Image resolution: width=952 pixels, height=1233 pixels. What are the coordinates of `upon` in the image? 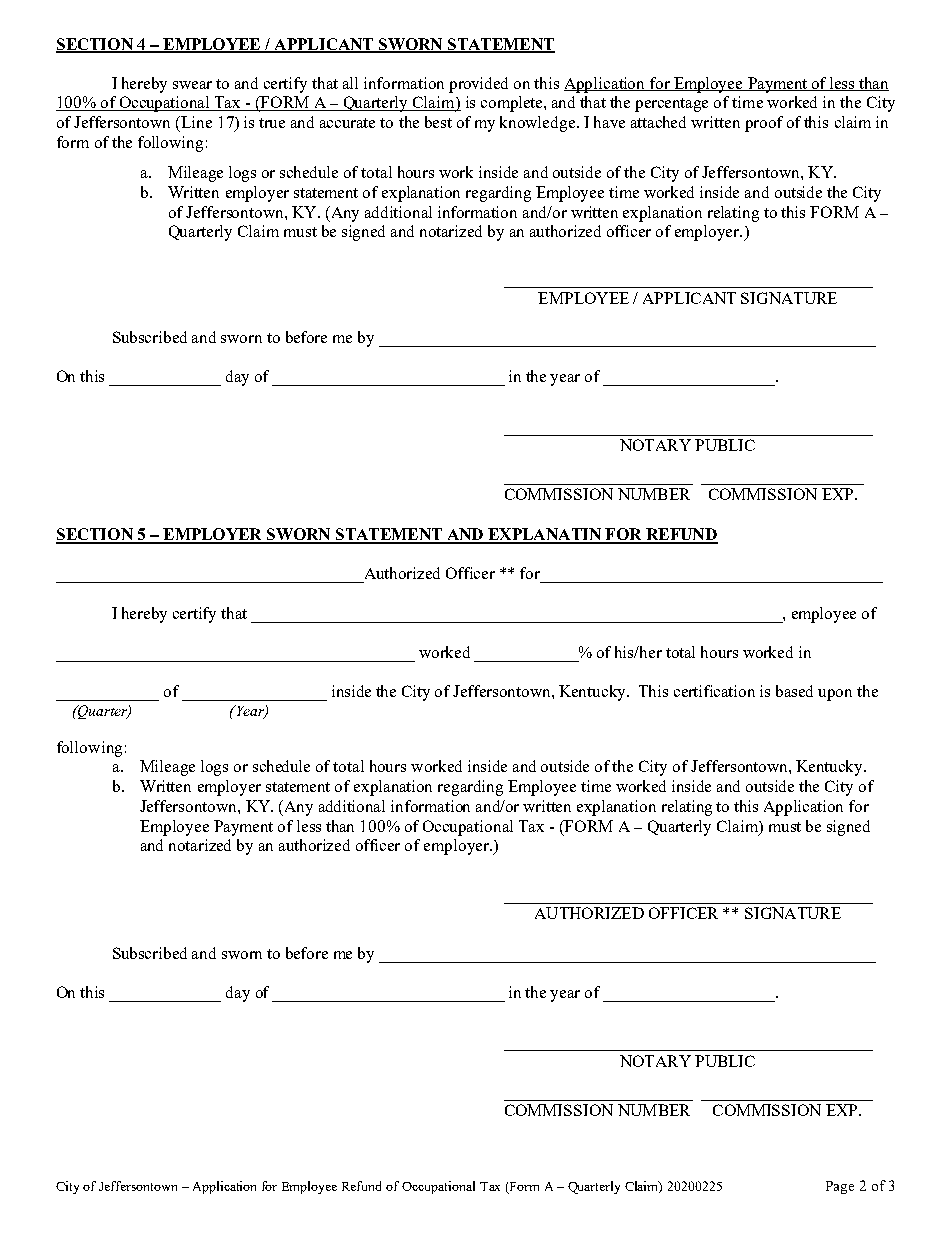 It's located at (835, 695).
